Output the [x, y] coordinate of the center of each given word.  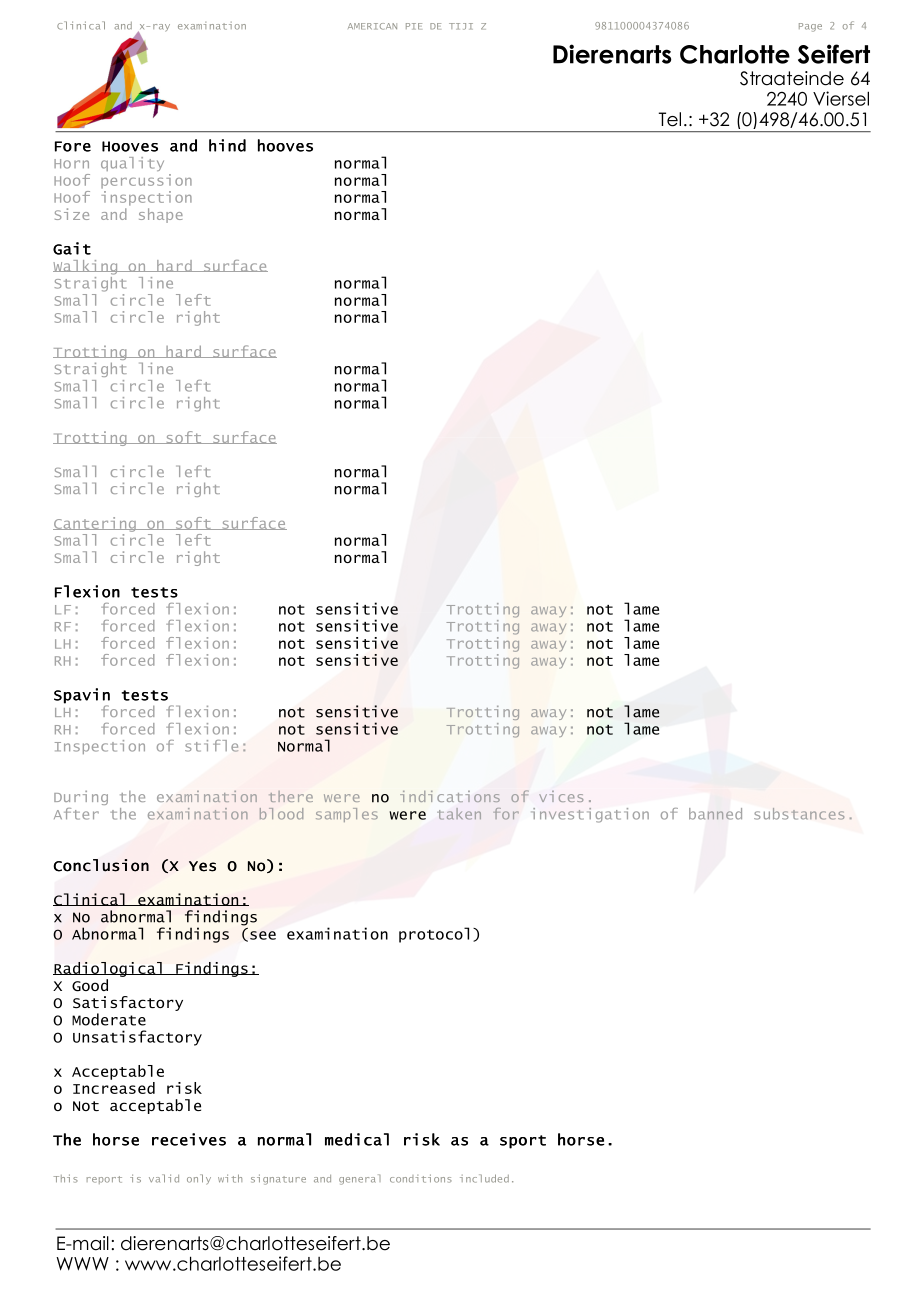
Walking [86, 267]
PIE [414, 26]
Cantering [95, 524]
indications [450, 796]
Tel [670, 119]
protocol [434, 935]
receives [189, 1139]
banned [715, 814]
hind [227, 145]
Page [810, 27]
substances [799, 814]
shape [161, 215]
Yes [202, 866]
